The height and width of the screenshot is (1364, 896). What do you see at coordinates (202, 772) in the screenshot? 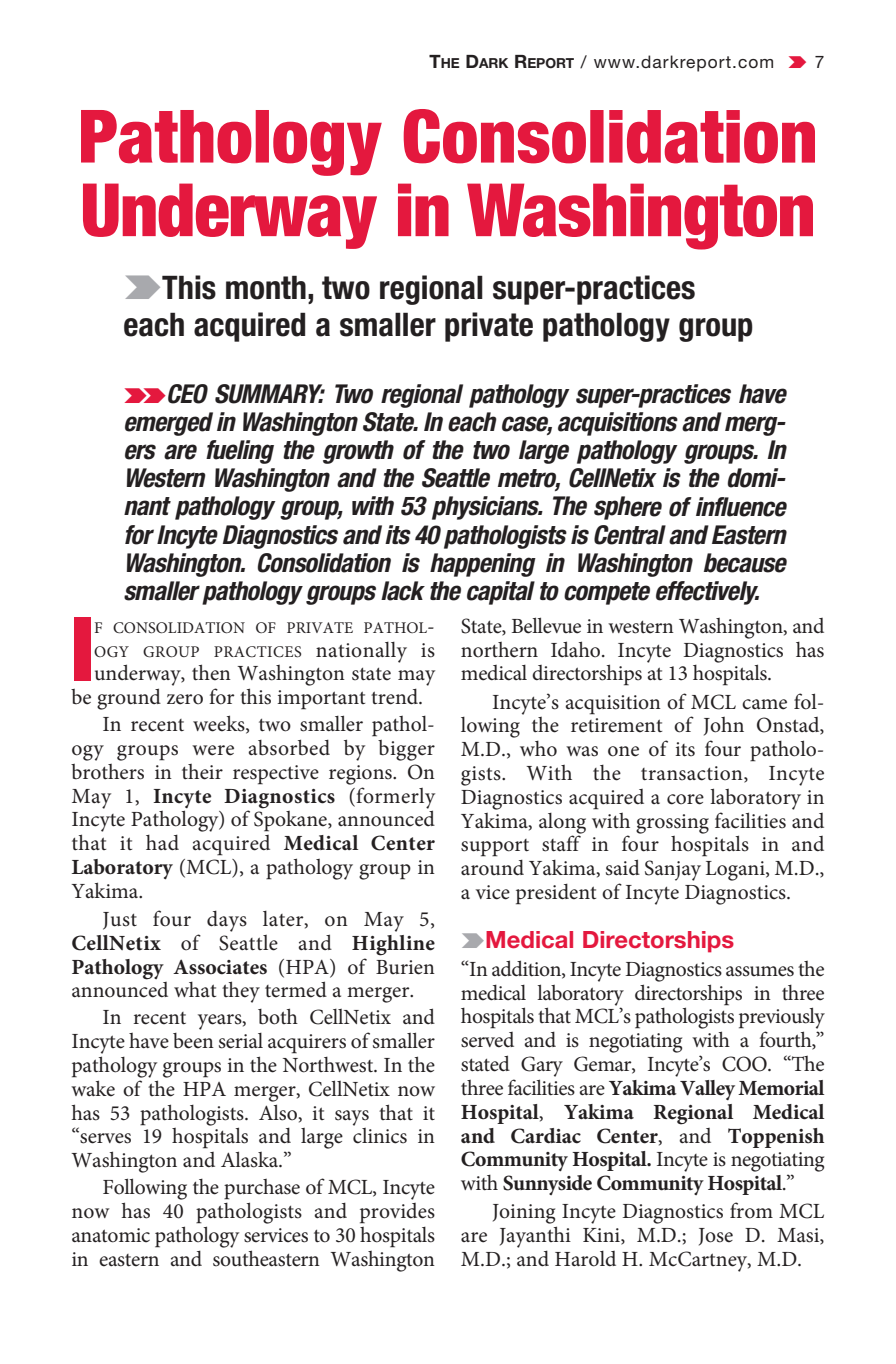
I see `their` at bounding box center [202, 772].
